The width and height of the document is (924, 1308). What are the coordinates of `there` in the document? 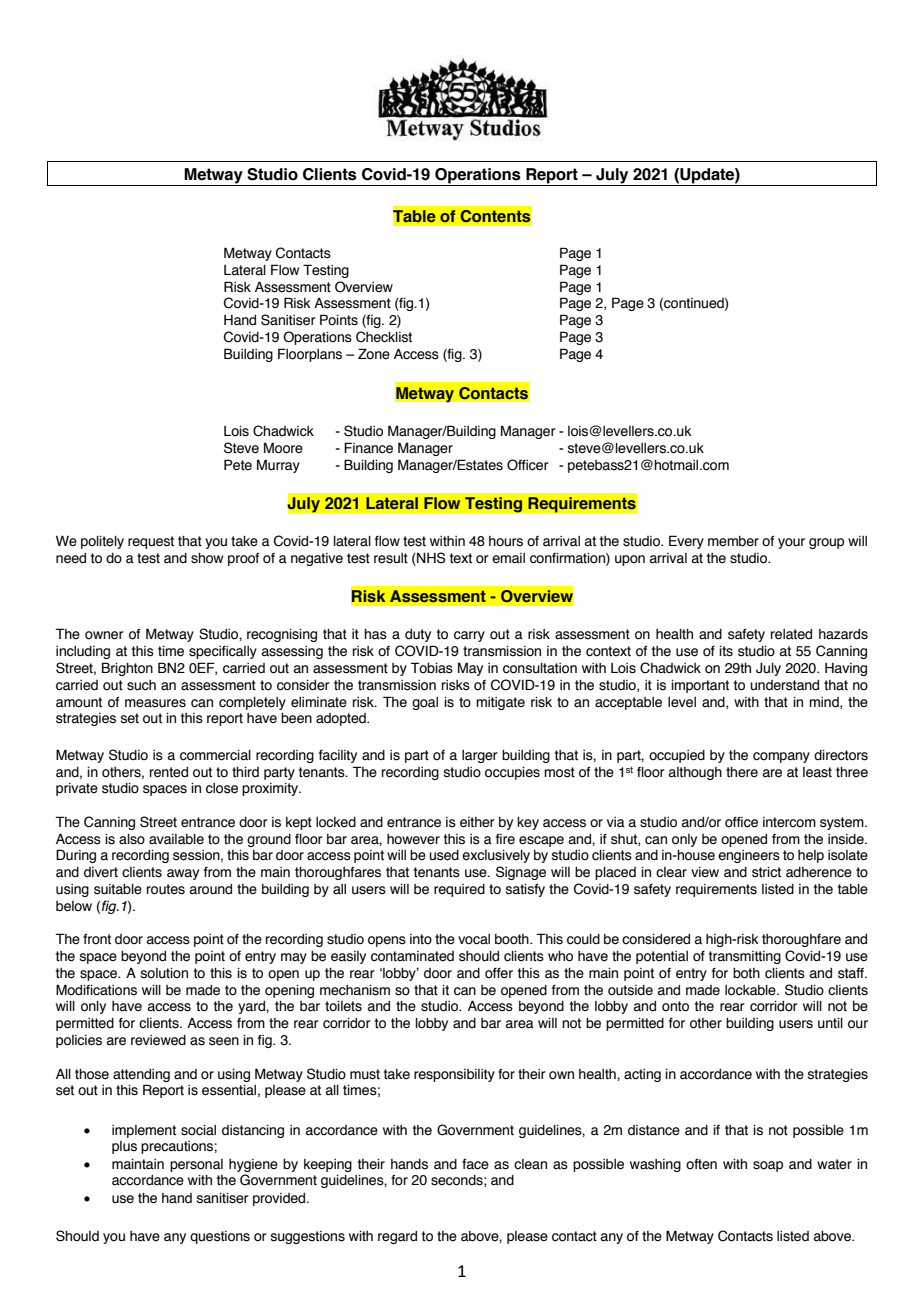 It's located at (742, 772).
